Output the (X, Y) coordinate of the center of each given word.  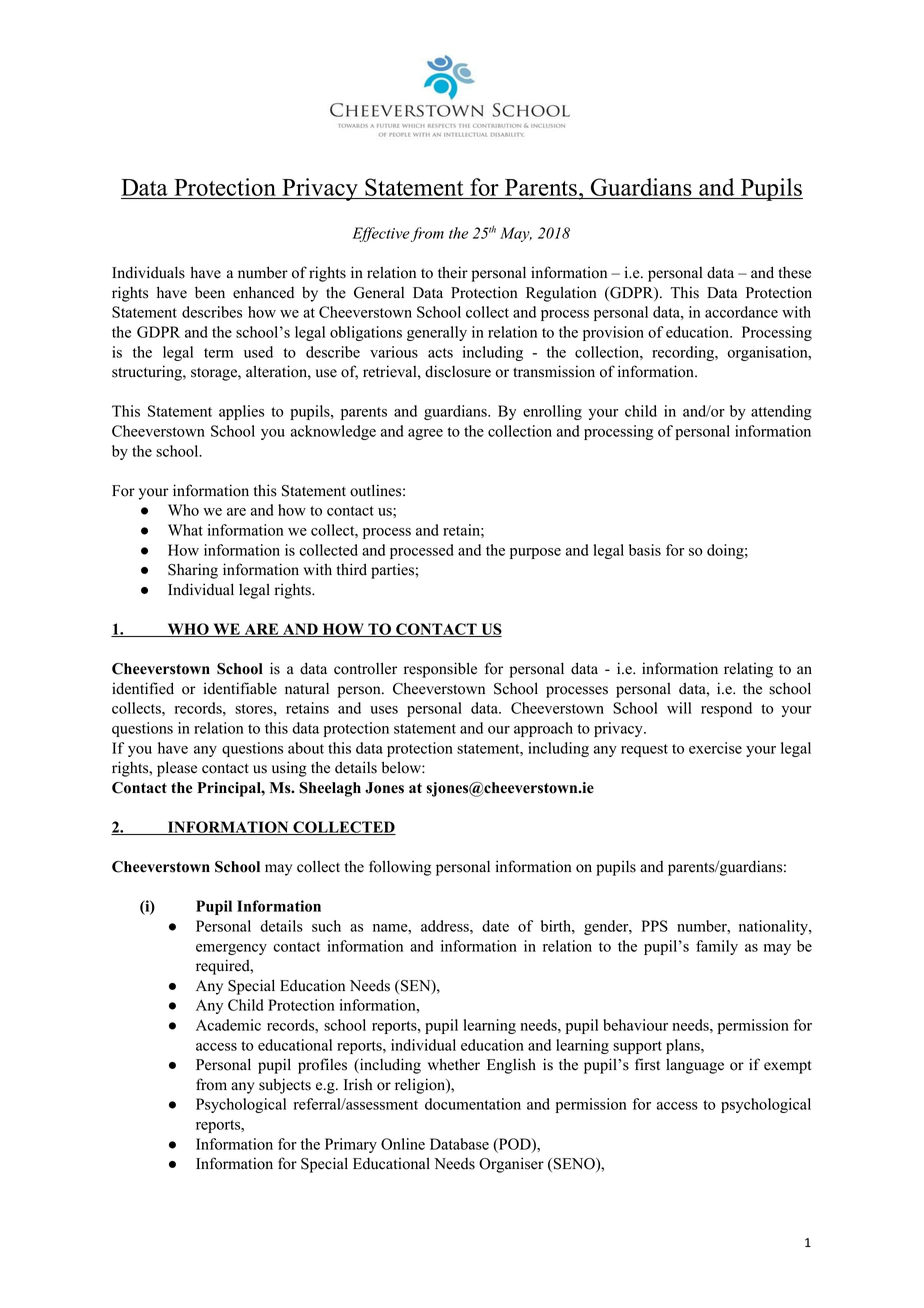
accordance (741, 312)
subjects (285, 1086)
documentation (473, 1104)
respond (726, 709)
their (453, 272)
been (210, 292)
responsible (440, 670)
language (695, 1066)
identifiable (240, 688)
